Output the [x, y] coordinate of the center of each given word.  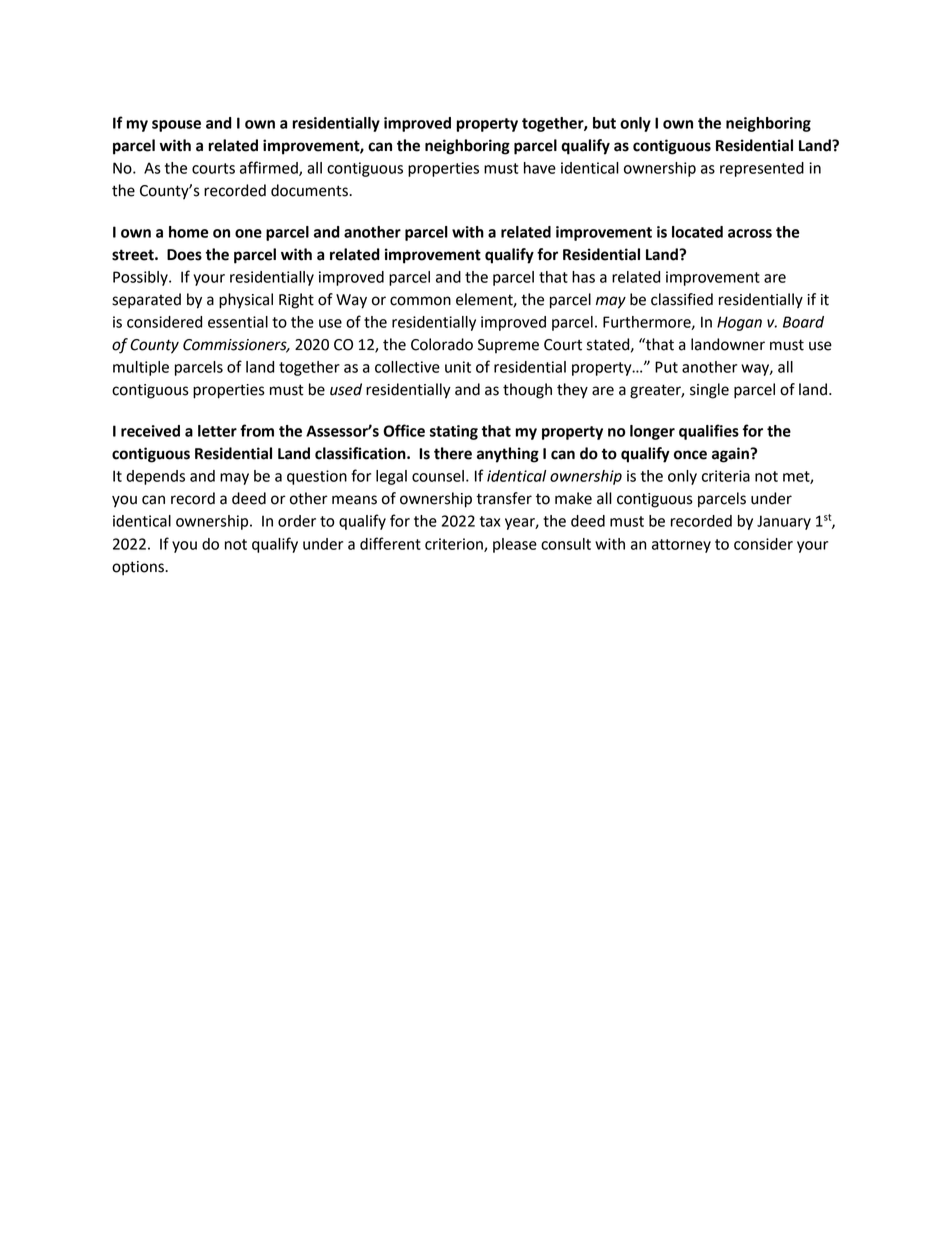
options [139, 568]
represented [762, 169]
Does [184, 255]
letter [217, 431]
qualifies [709, 432]
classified [682, 299]
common [420, 301]
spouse [176, 126]
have [540, 168]
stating [454, 432]
